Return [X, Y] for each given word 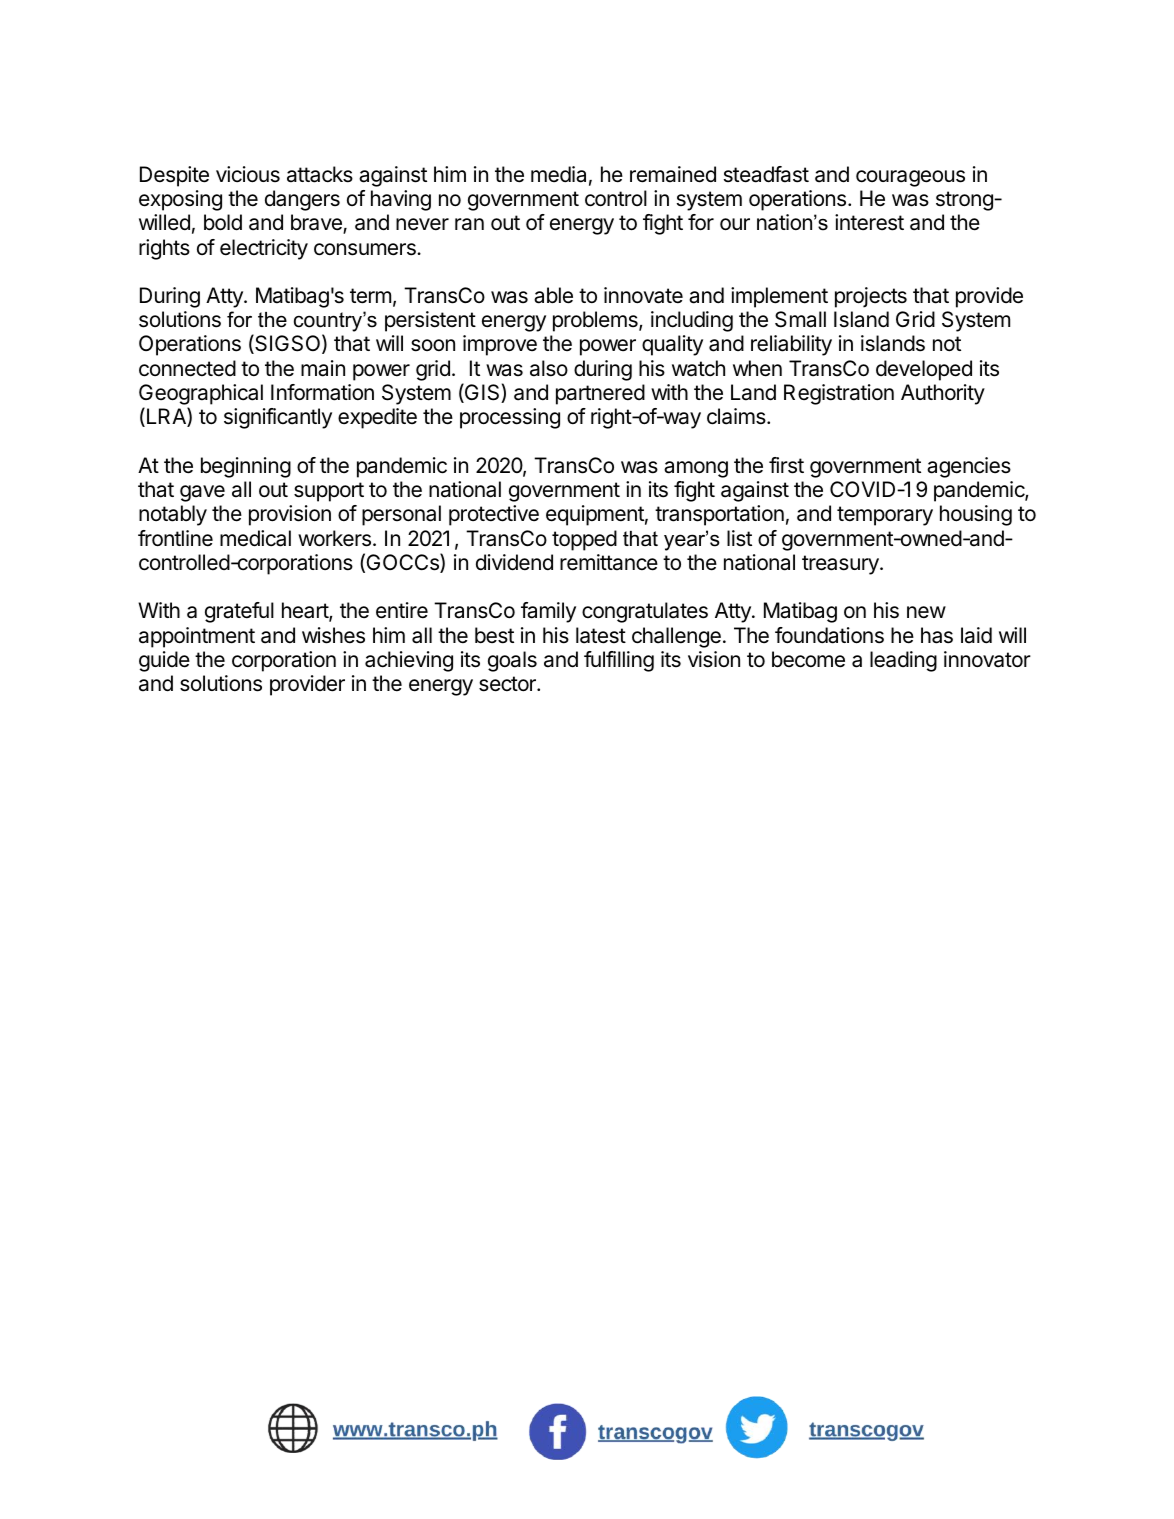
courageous [910, 178]
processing [510, 418]
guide [164, 661]
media [558, 174]
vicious [248, 174]
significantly [278, 418]
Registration [839, 394]
